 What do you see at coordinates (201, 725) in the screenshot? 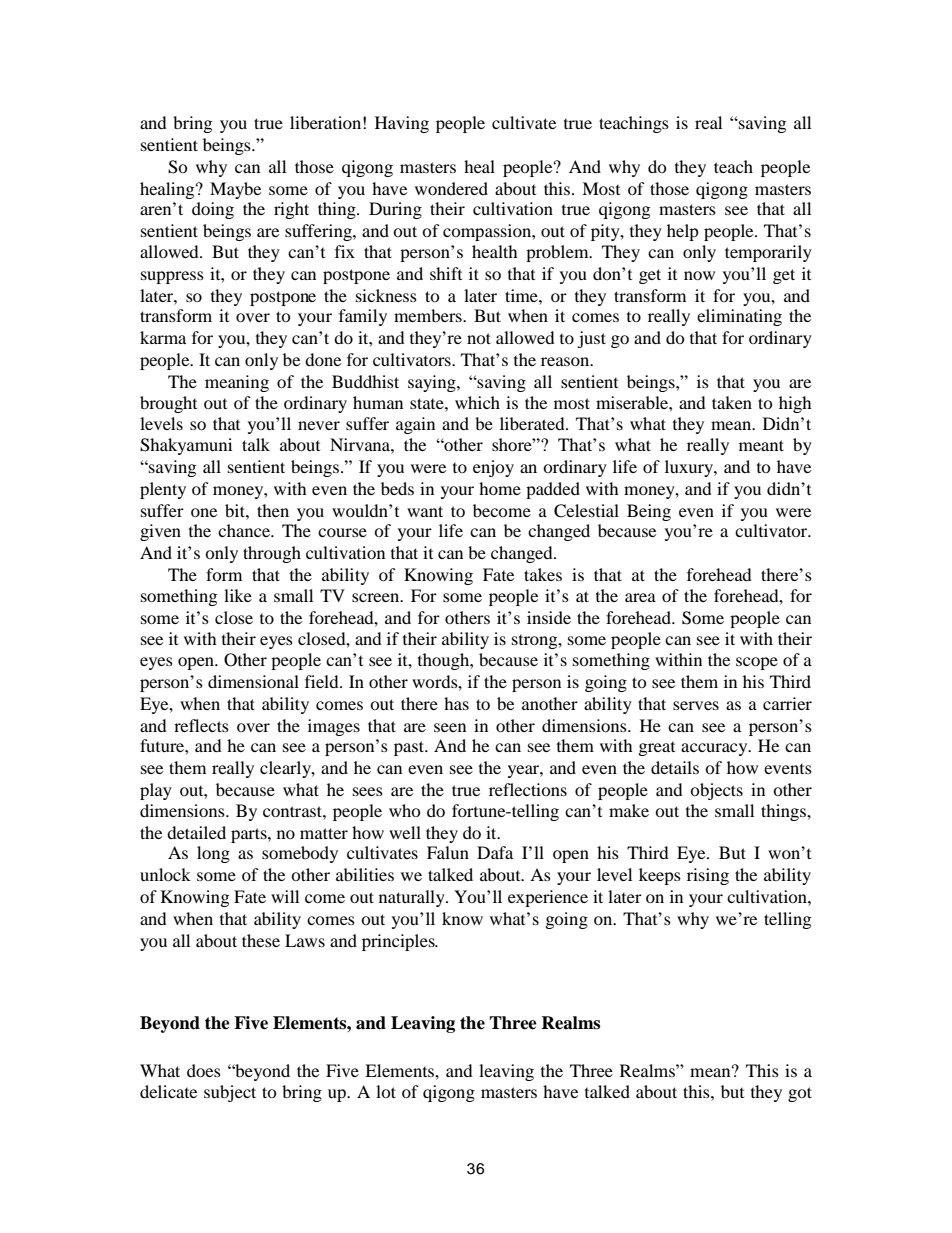
I see `reflects` at bounding box center [201, 725].
